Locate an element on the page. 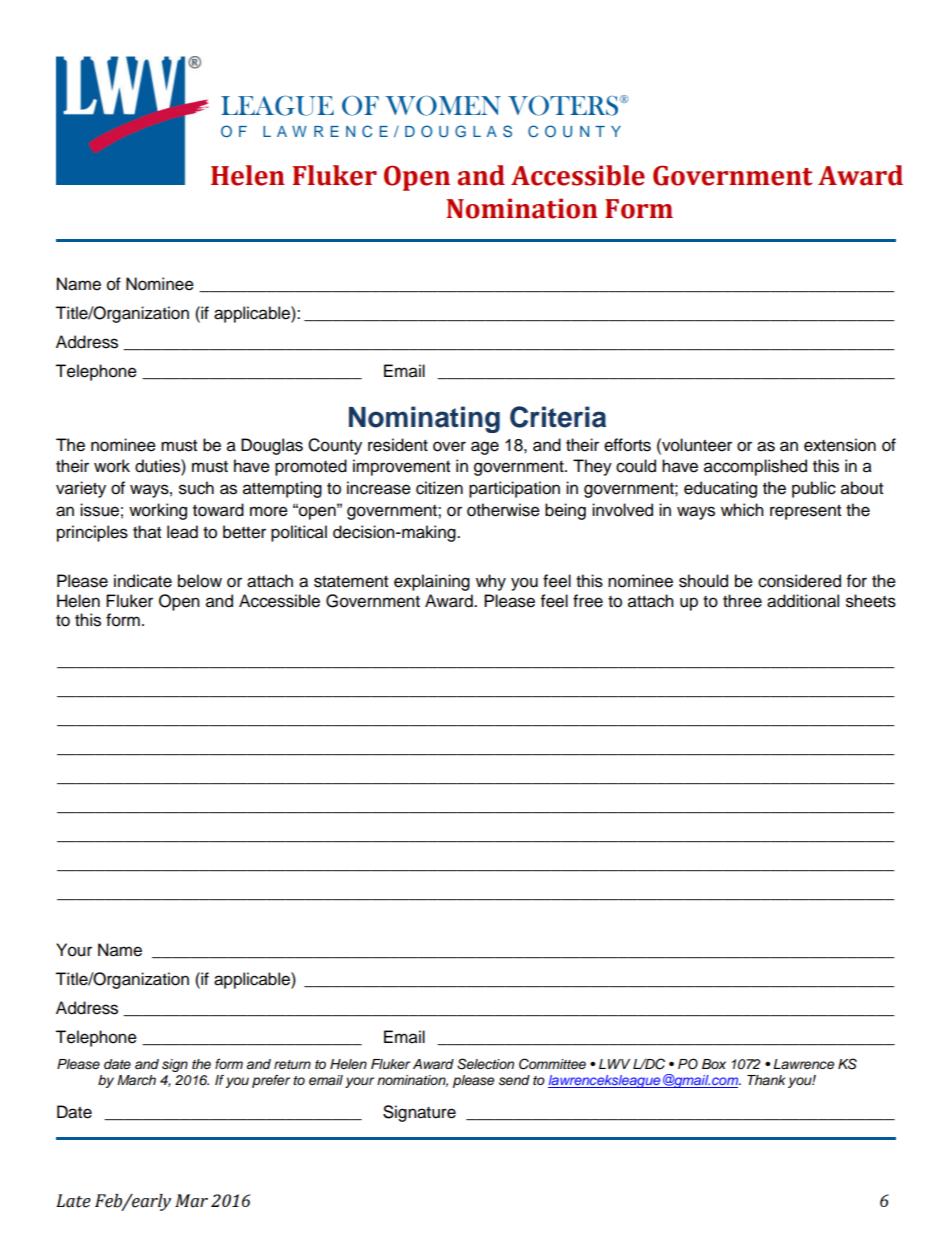 The image size is (952, 1233). Box is located at coordinates (714, 1064).
